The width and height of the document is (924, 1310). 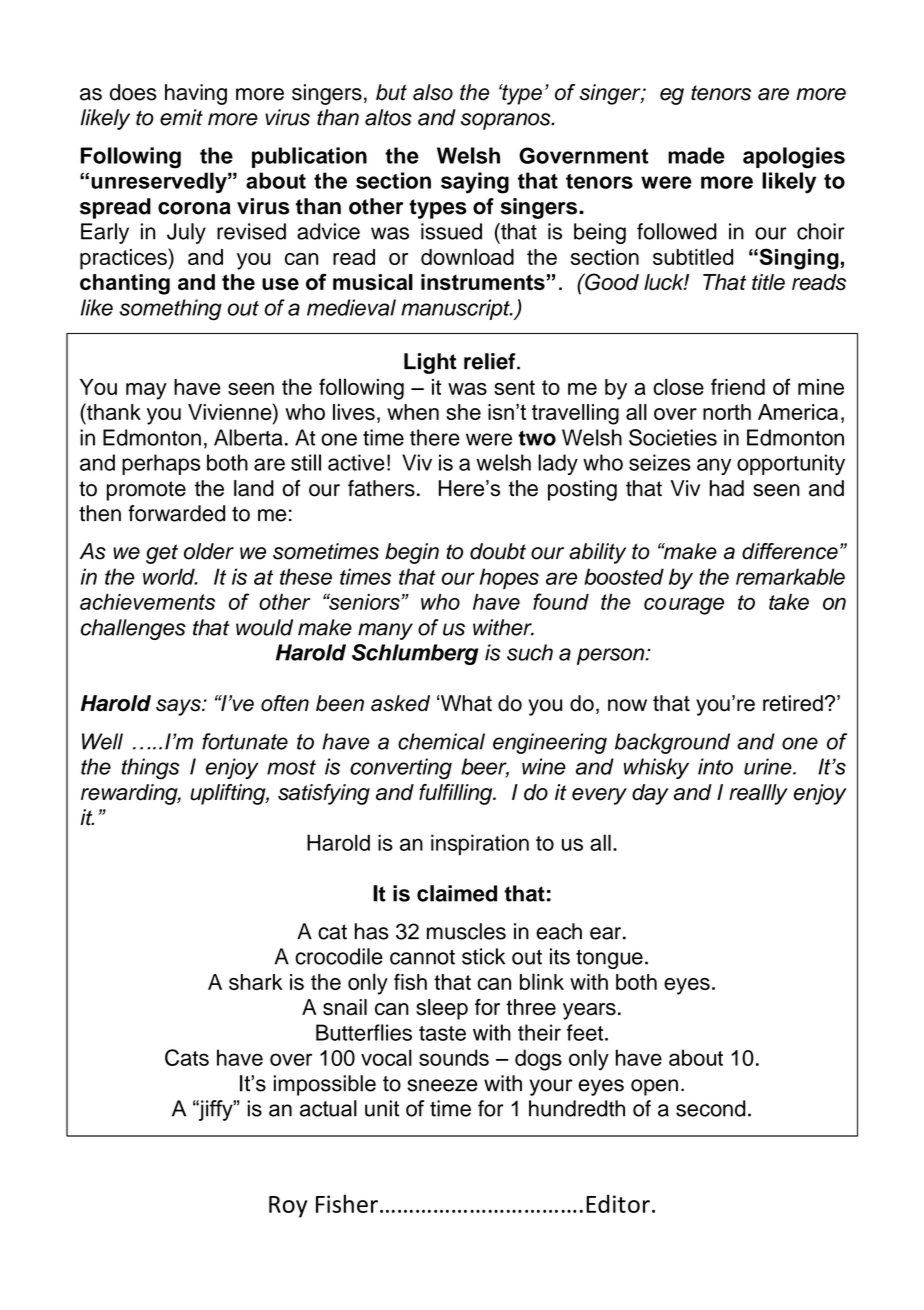 I want to click on sneeze, so click(x=442, y=1085).
